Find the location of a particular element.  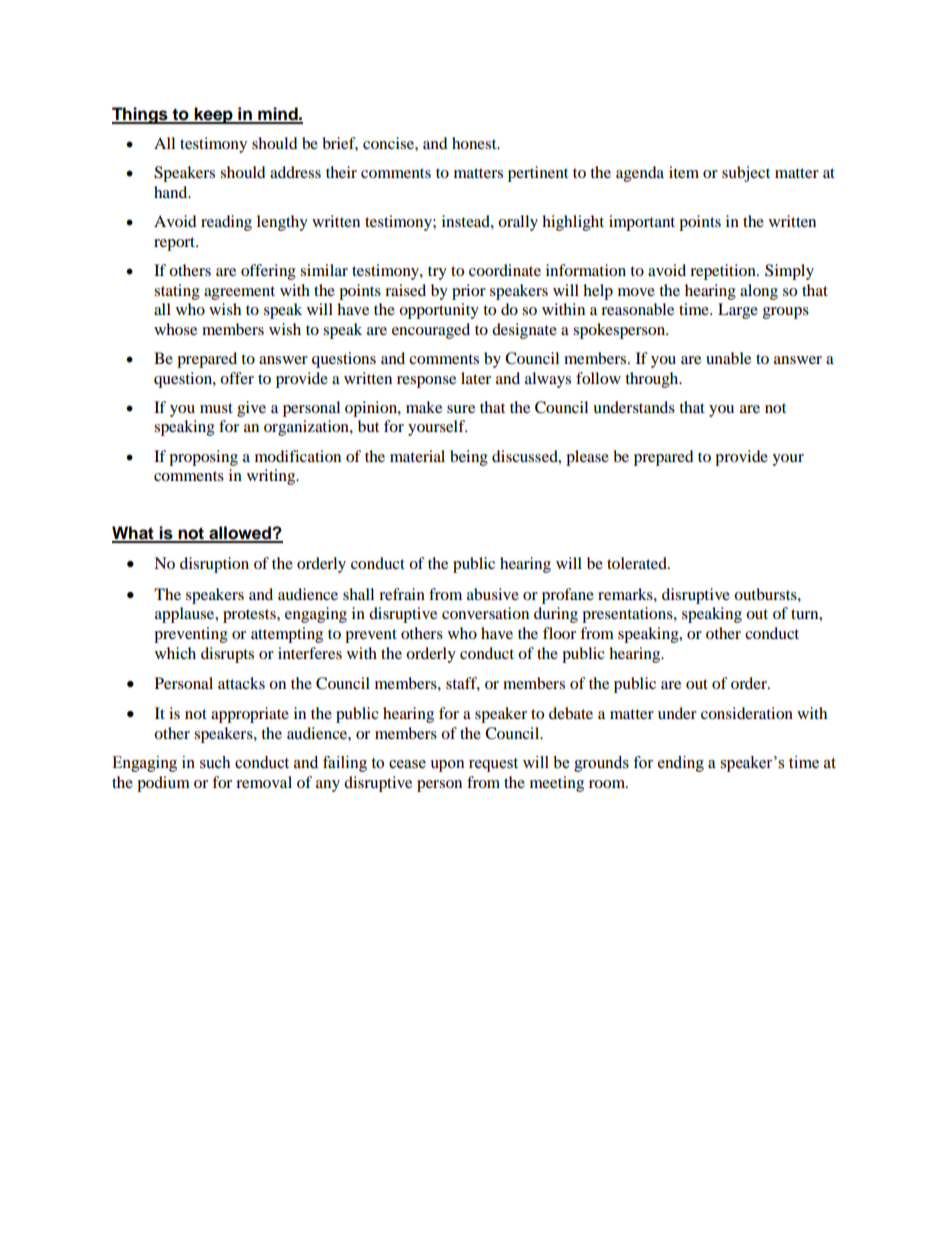

repetition is located at coordinates (724, 272).
